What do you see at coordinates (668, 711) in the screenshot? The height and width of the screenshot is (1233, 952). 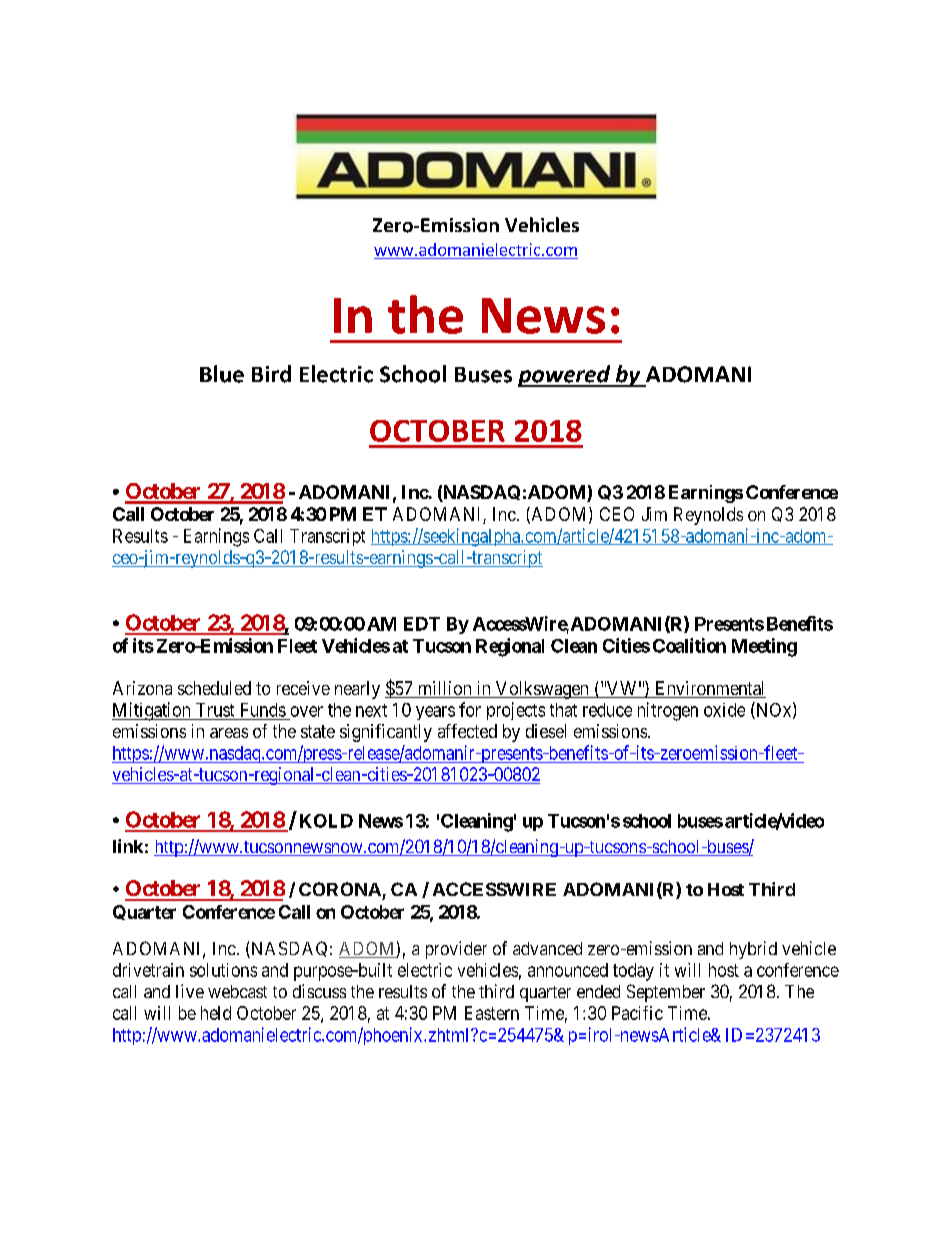 I see `nitrogen` at bounding box center [668, 711].
